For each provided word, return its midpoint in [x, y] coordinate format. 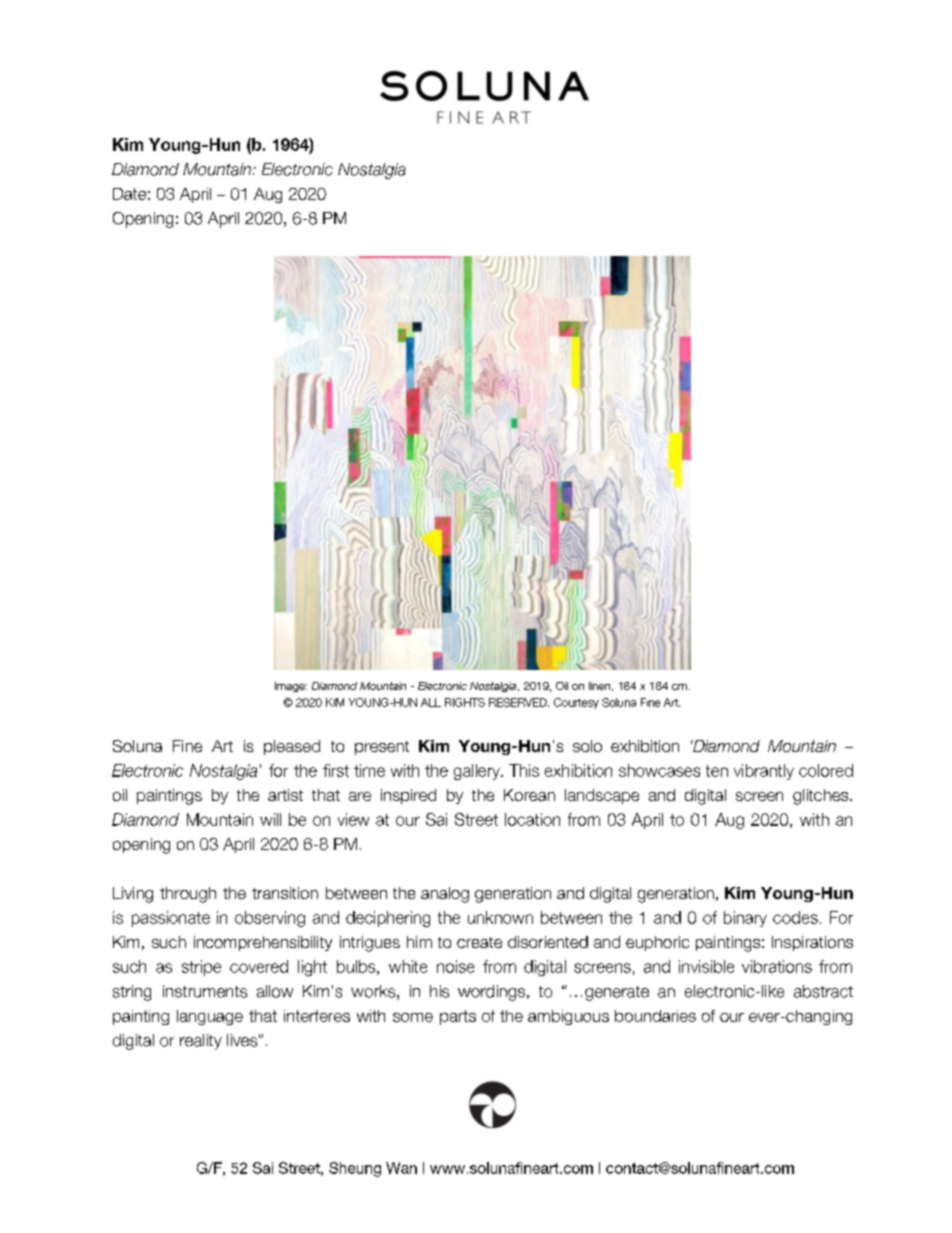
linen [601, 686]
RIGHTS [465, 702]
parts [458, 1017]
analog [445, 895]
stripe [201, 968]
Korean [529, 795]
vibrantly [764, 772]
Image [291, 687]
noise [455, 966]
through [188, 895]
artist [285, 795]
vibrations [777, 966]
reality [201, 1042]
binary [745, 919]
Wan [401, 1168]
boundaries [655, 1016]
